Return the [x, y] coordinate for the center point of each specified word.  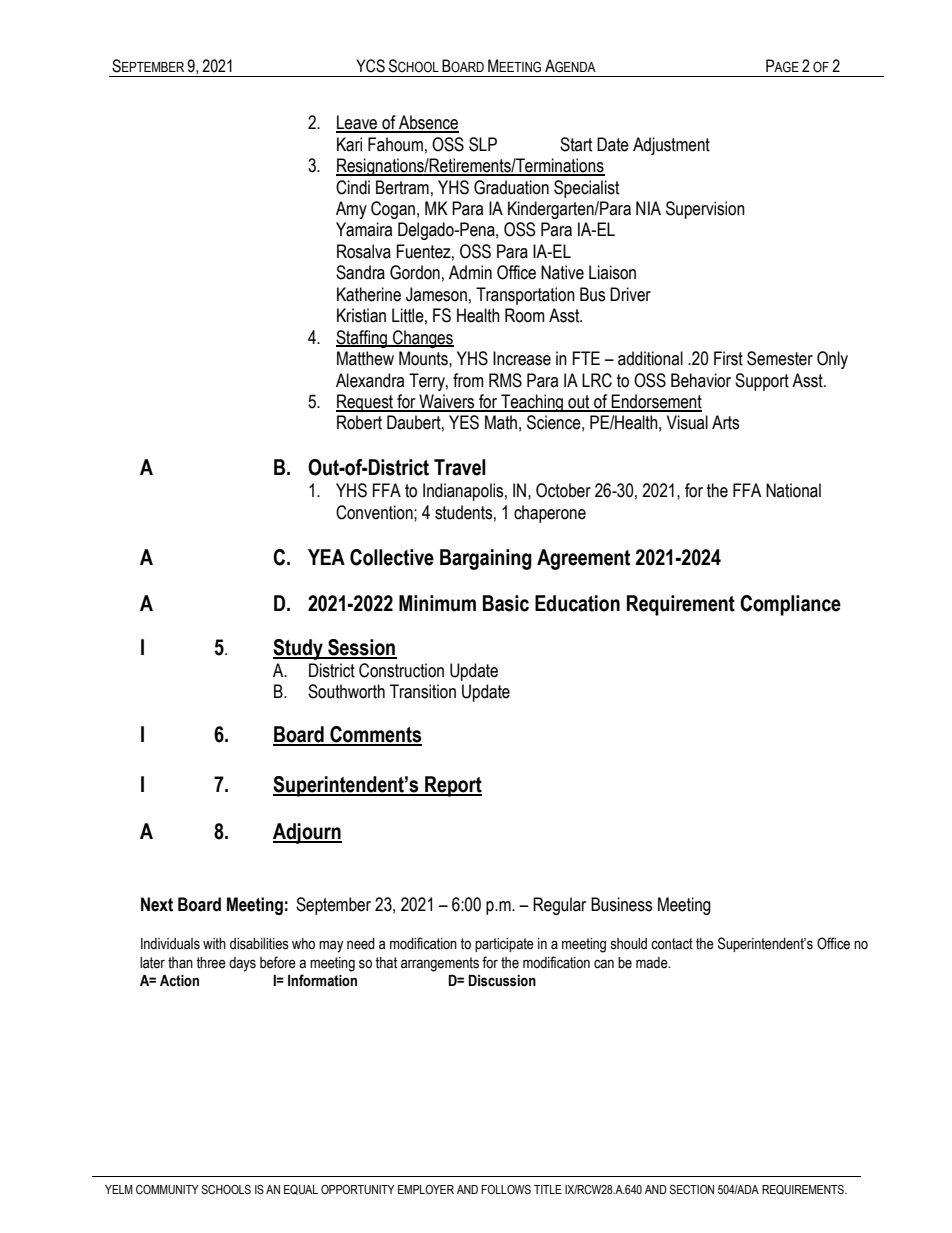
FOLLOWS [506, 1189]
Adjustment [671, 146]
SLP [483, 144]
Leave [358, 123]
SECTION [691, 1189]
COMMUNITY [167, 1190]
